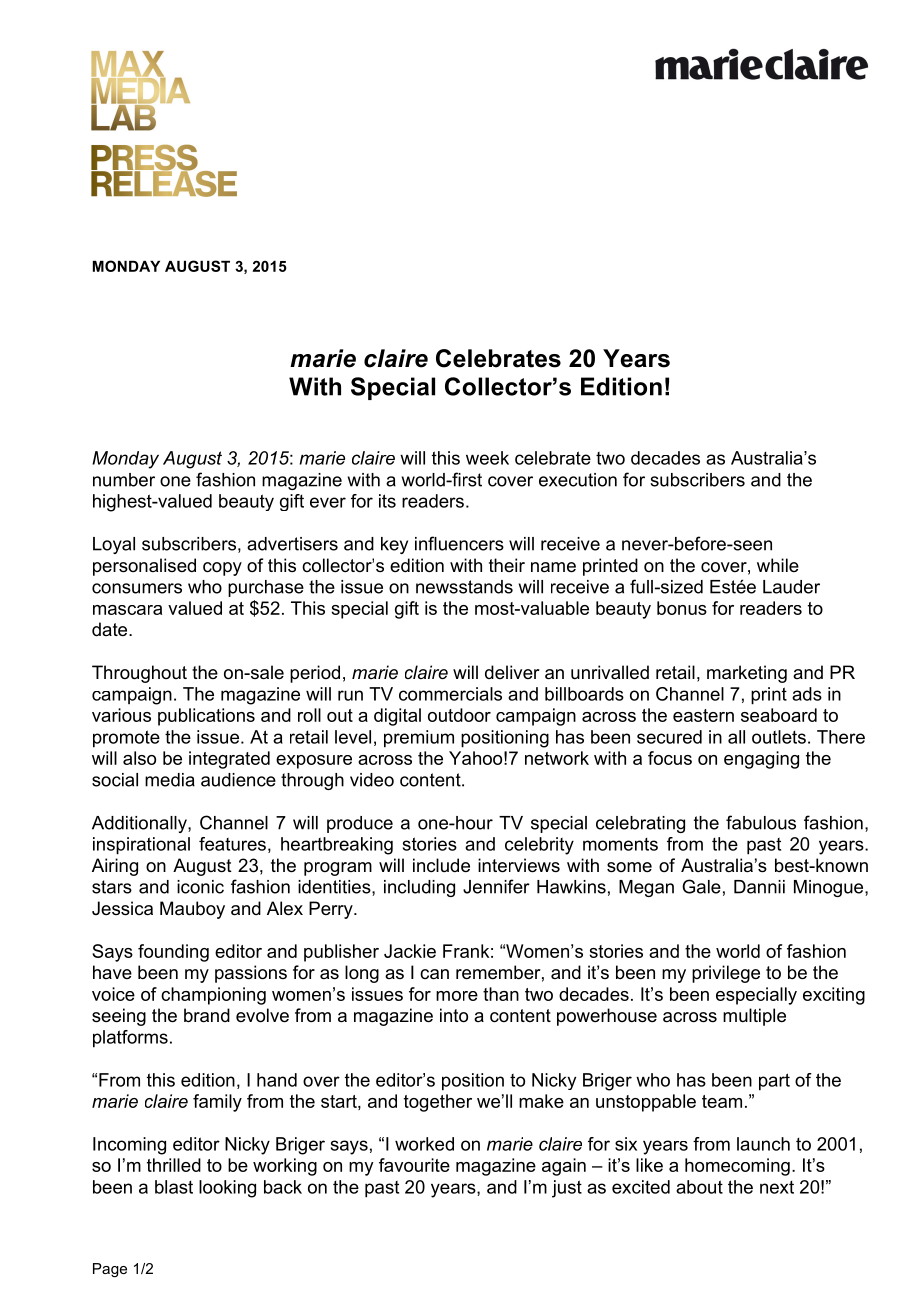  Describe the element at coordinates (441, 865) in the image. I see `include` at that location.
